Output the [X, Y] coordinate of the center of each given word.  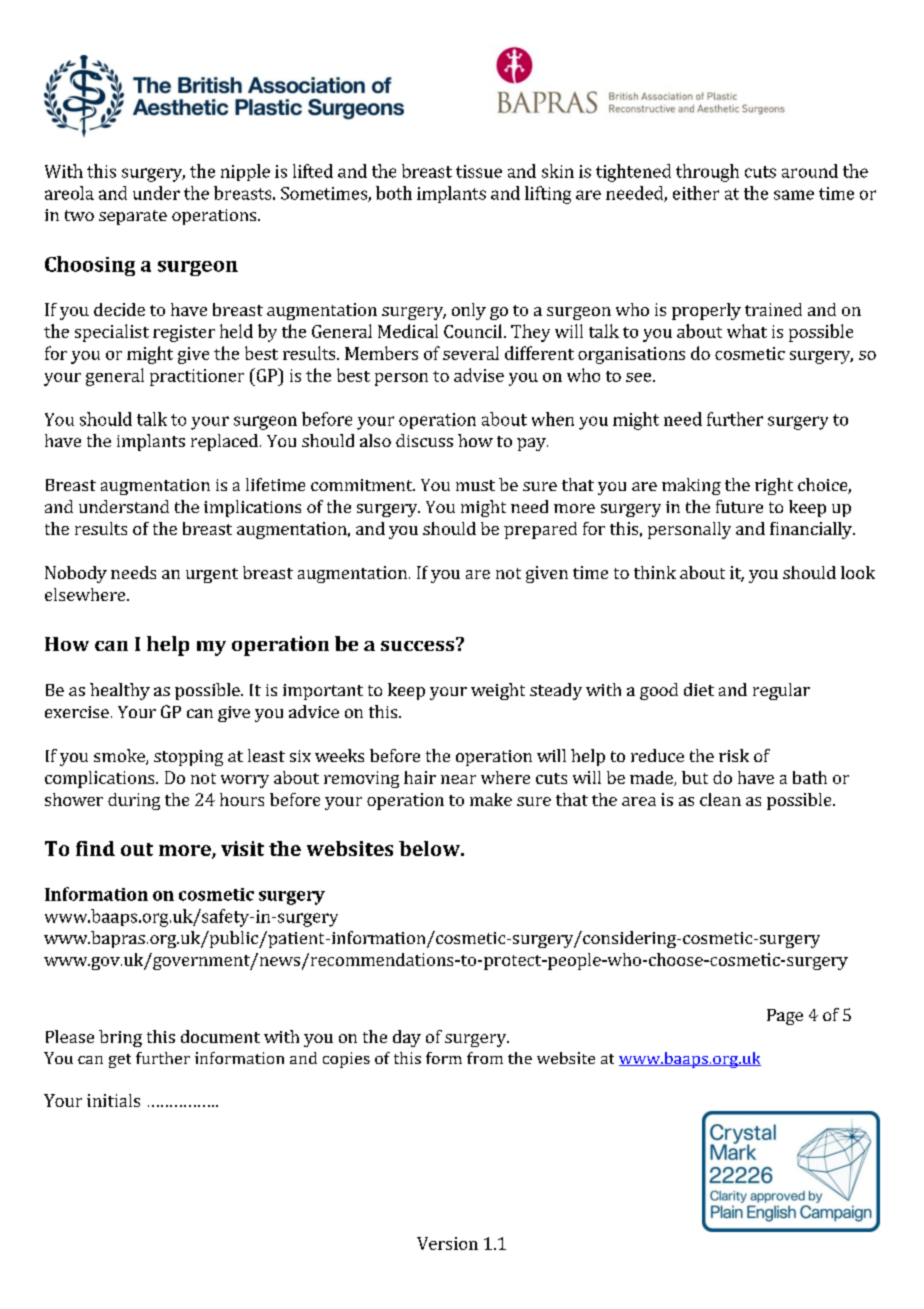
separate [133, 217]
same [794, 195]
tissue [479, 171]
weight [498, 691]
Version [447, 1243]
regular [781, 691]
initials [113, 1100]
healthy [120, 691]
